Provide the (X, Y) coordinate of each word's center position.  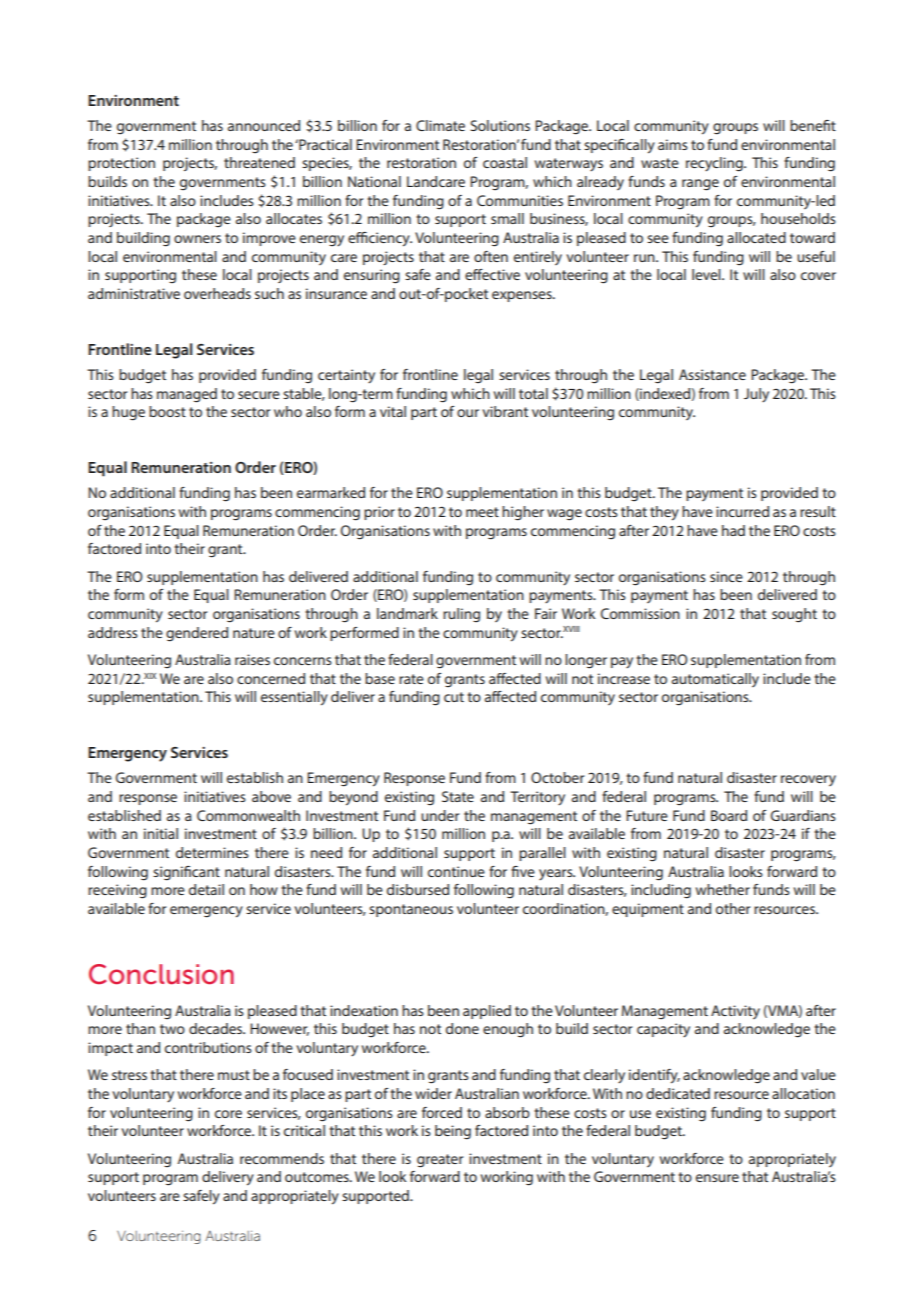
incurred (742, 511)
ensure (717, 1178)
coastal (505, 162)
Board (729, 815)
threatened (259, 162)
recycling (715, 164)
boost (167, 411)
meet (482, 512)
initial (161, 833)
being (453, 1132)
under (440, 815)
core (228, 1114)
